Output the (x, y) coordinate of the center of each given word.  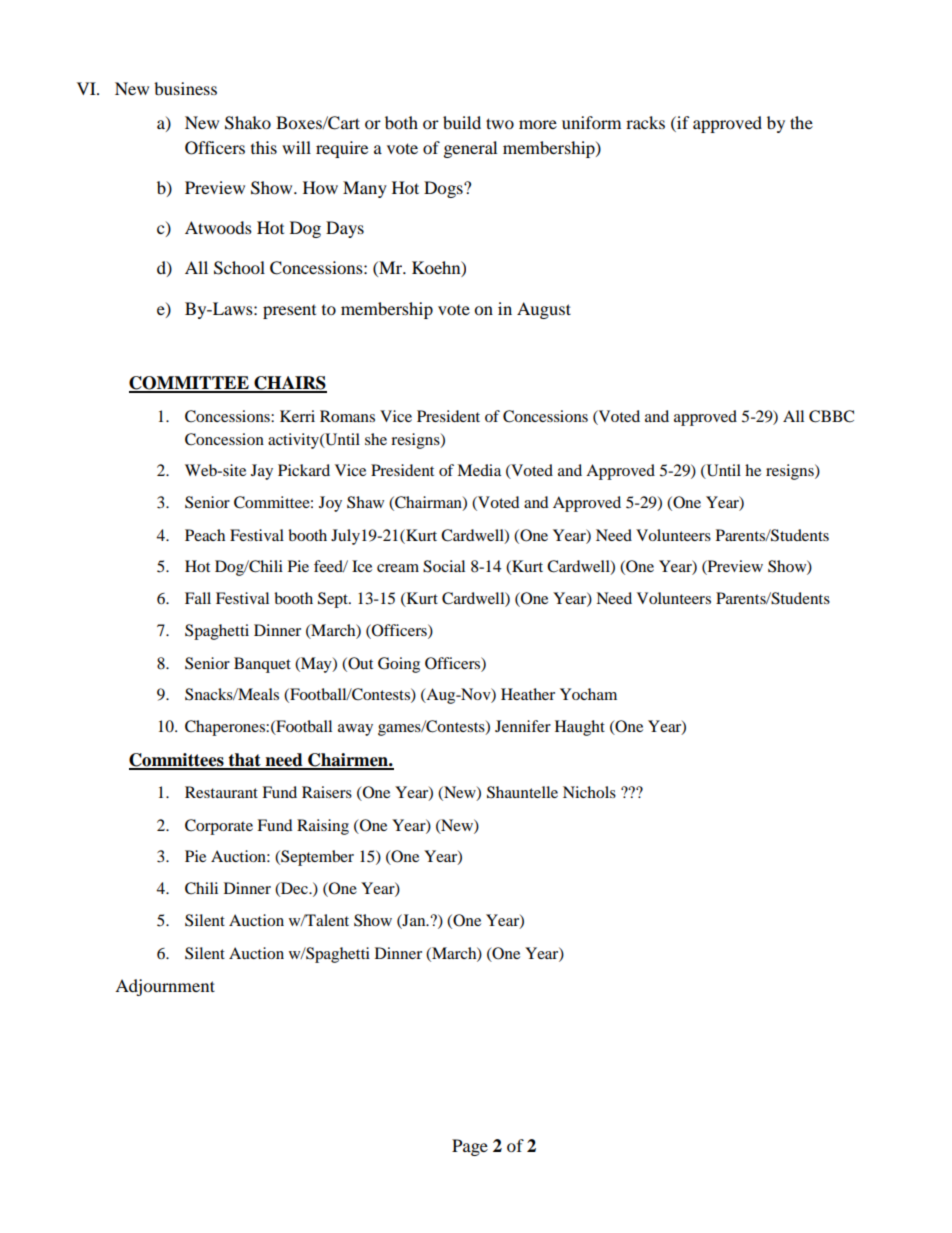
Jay (262, 472)
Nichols (589, 792)
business (185, 88)
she (376, 439)
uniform (591, 122)
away (355, 730)
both (401, 122)
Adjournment (165, 987)
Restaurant (221, 792)
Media (479, 470)
